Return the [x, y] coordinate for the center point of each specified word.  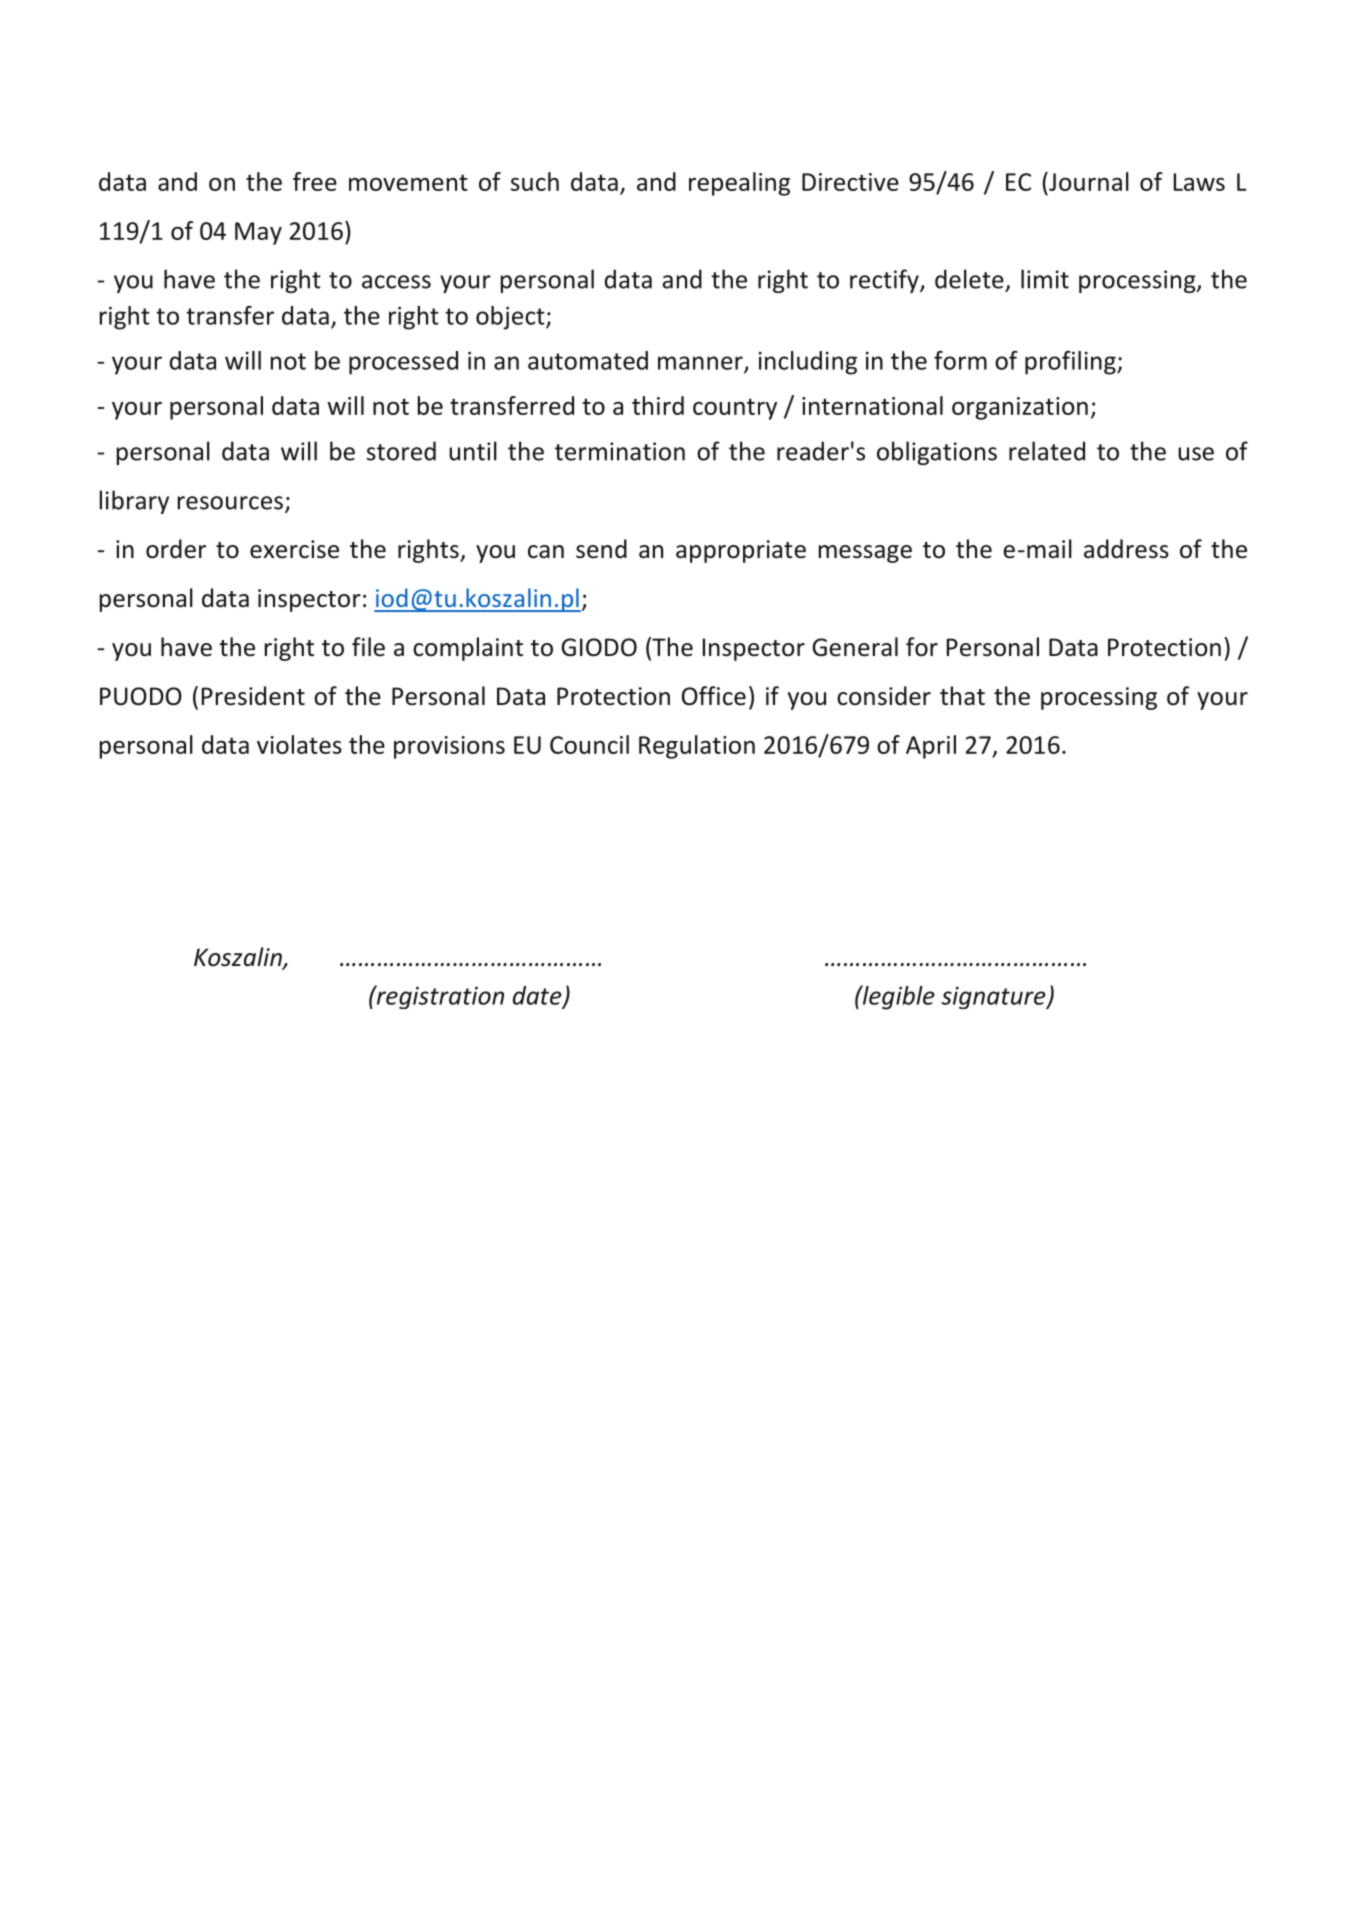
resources [230, 503]
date [538, 996]
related [1047, 451]
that [962, 696]
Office [714, 696]
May [258, 233]
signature [994, 997]
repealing [739, 184]
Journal [1088, 181]
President [253, 696]
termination [620, 451]
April [931, 747]
